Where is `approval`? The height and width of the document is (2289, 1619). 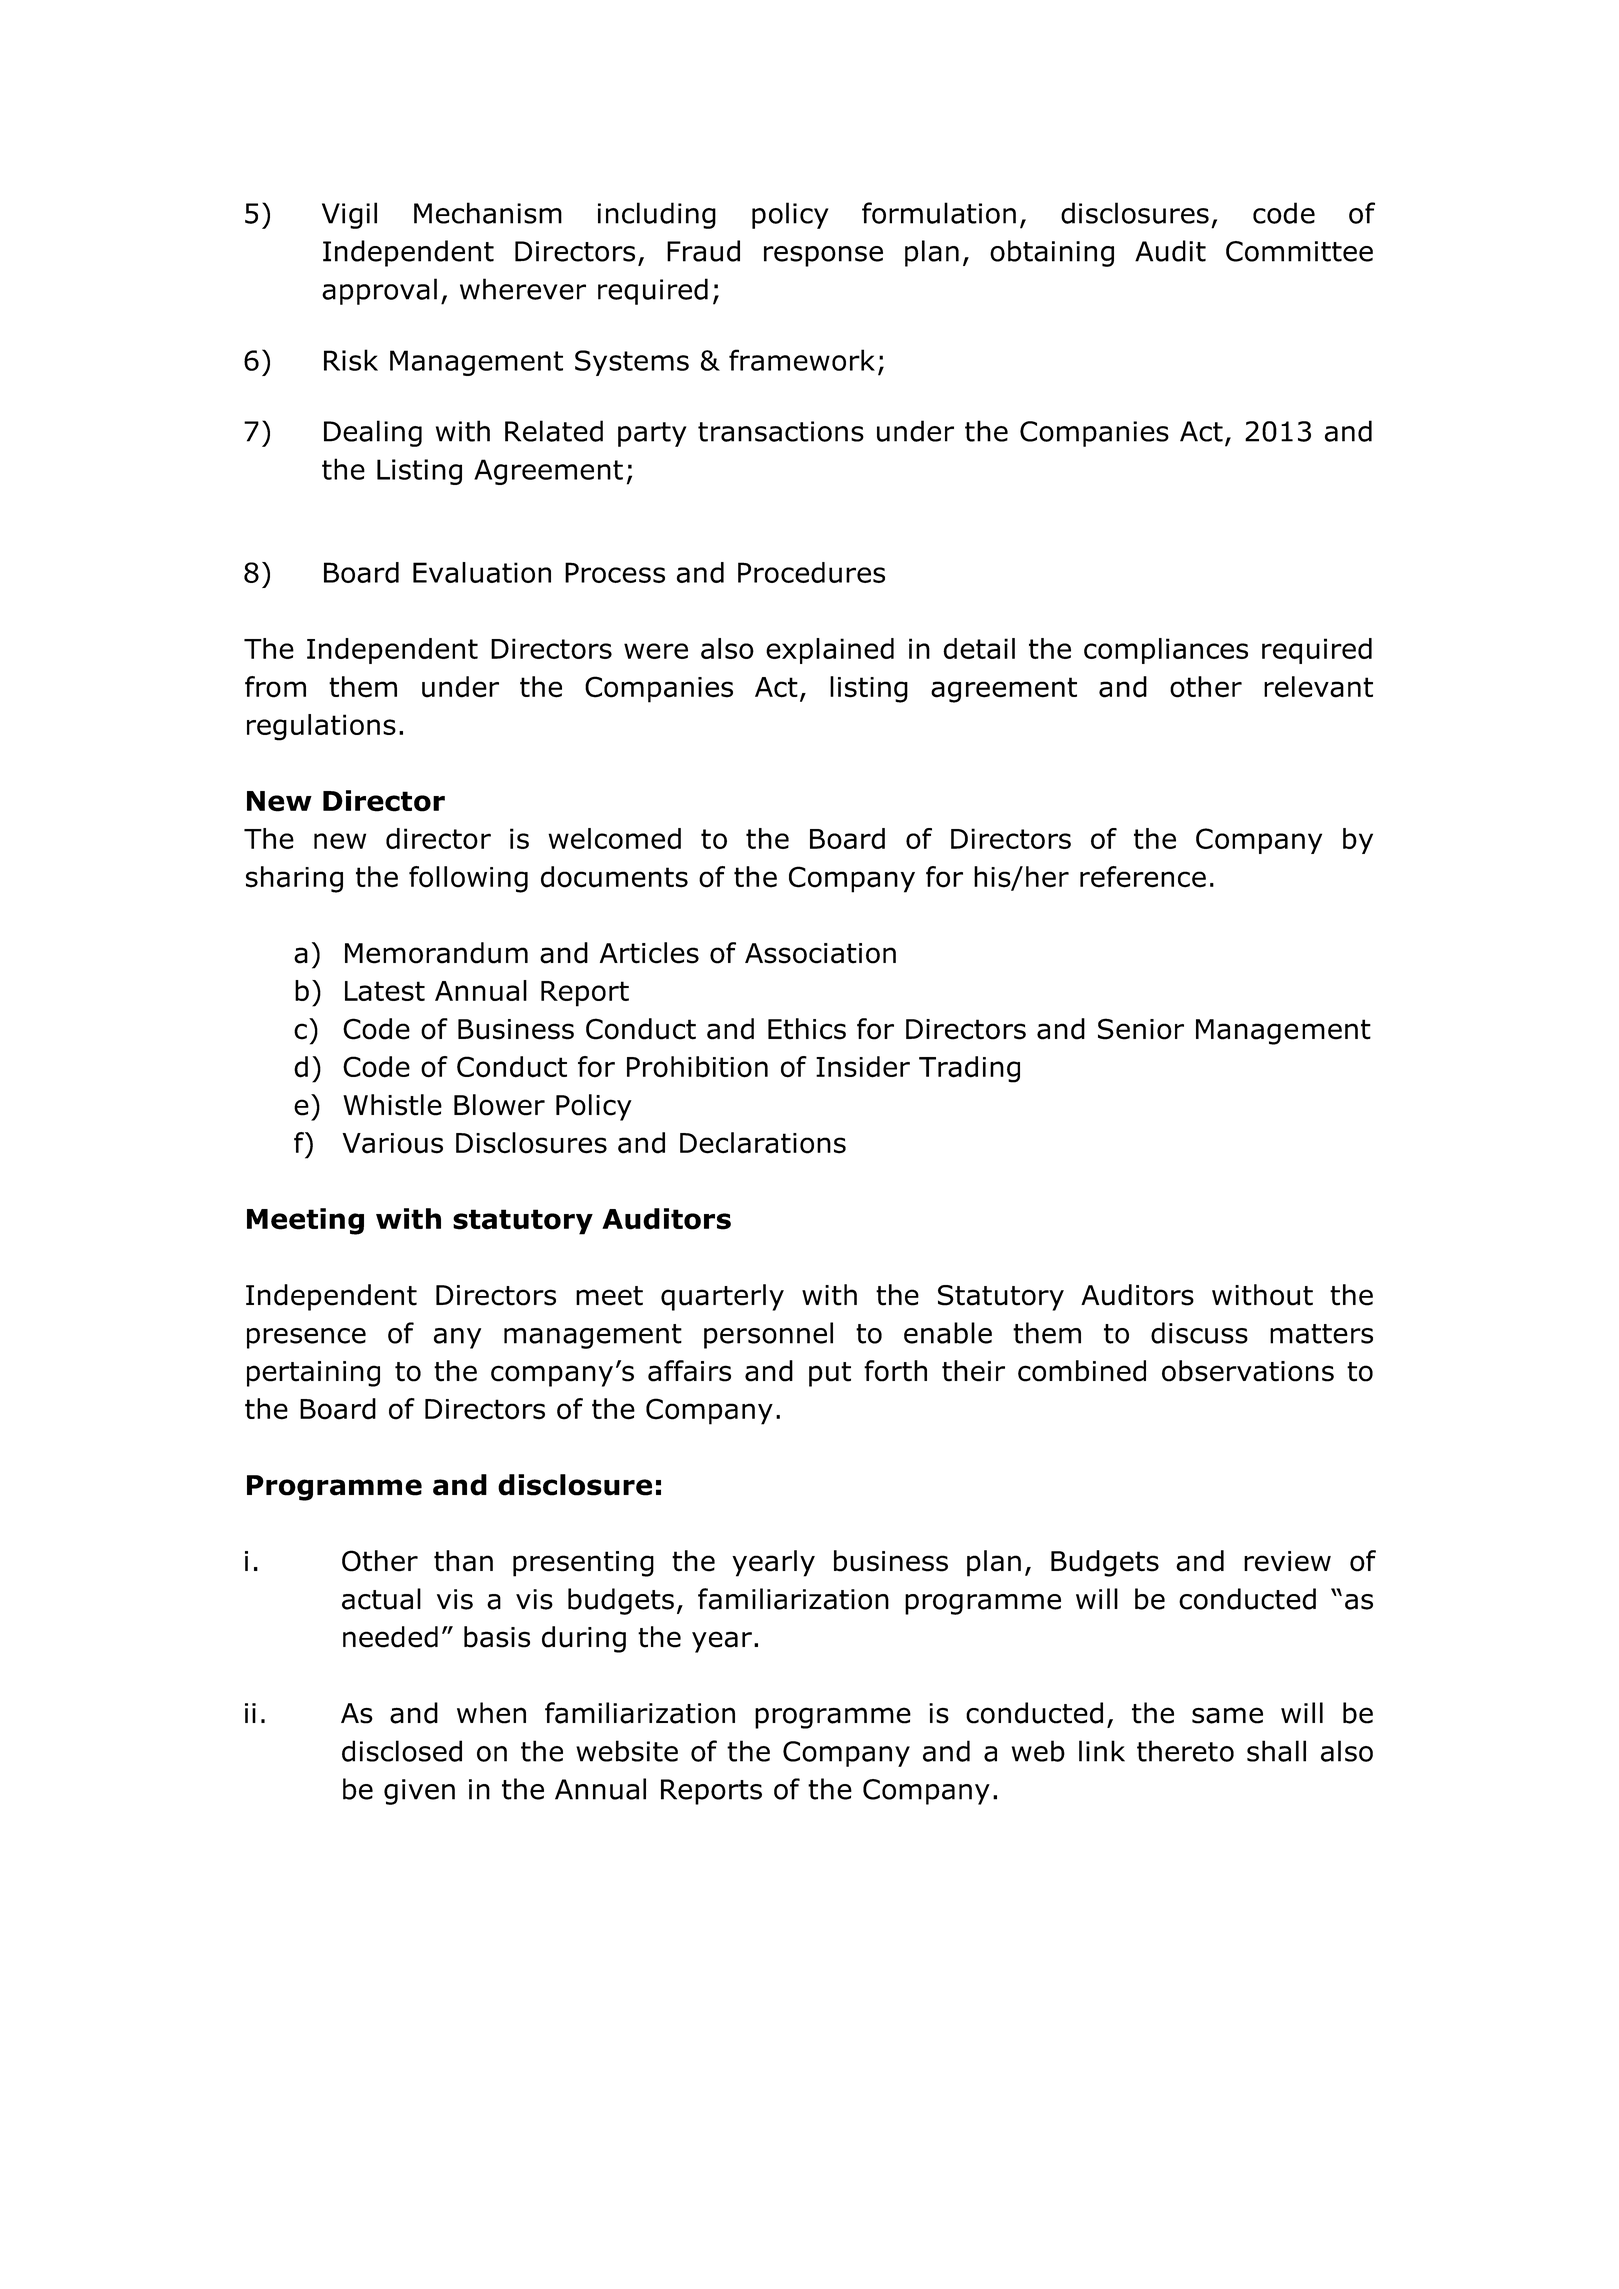 approval is located at coordinates (379, 291).
